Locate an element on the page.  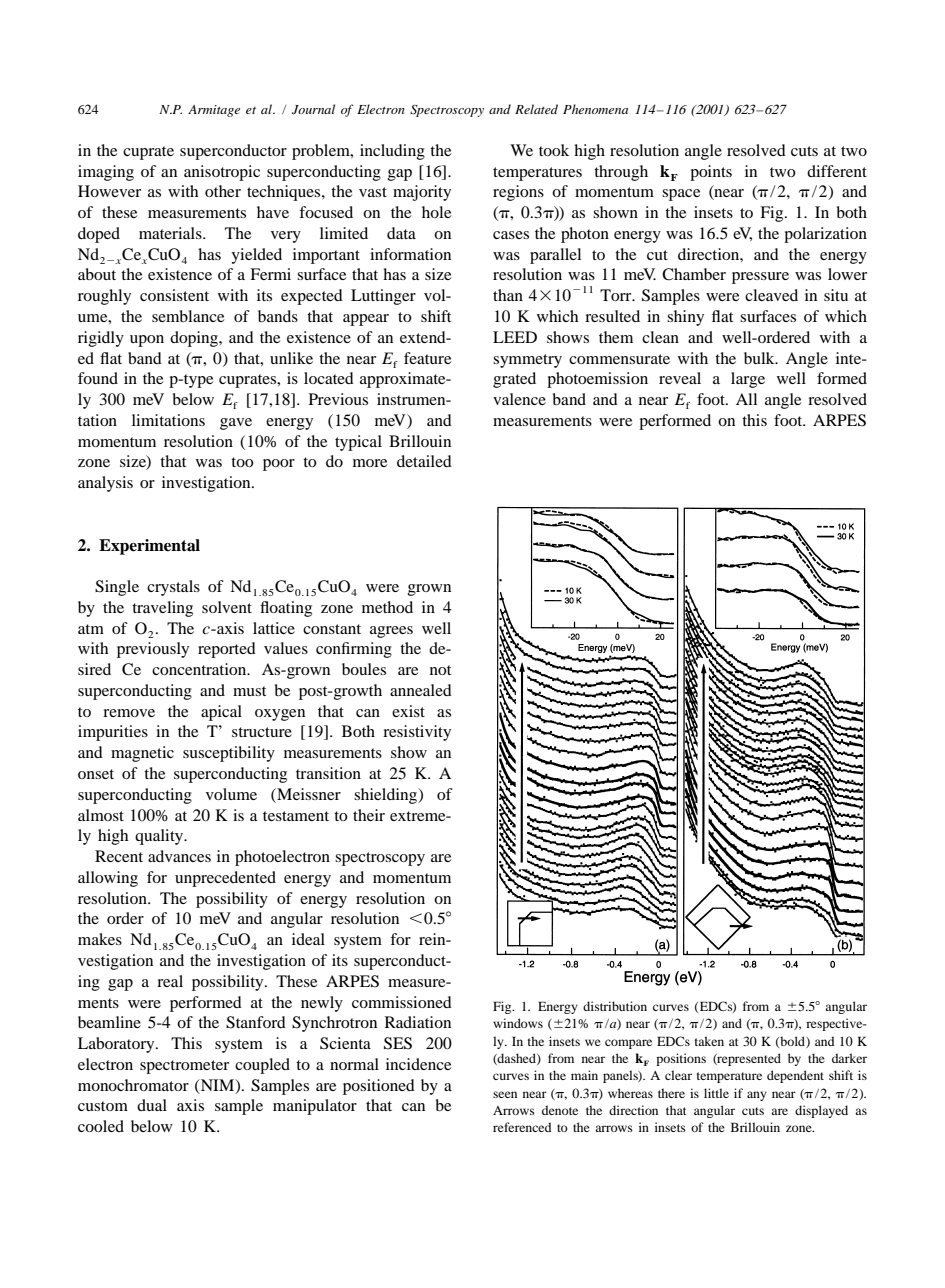
traveling is located at coordinates (162, 609).
